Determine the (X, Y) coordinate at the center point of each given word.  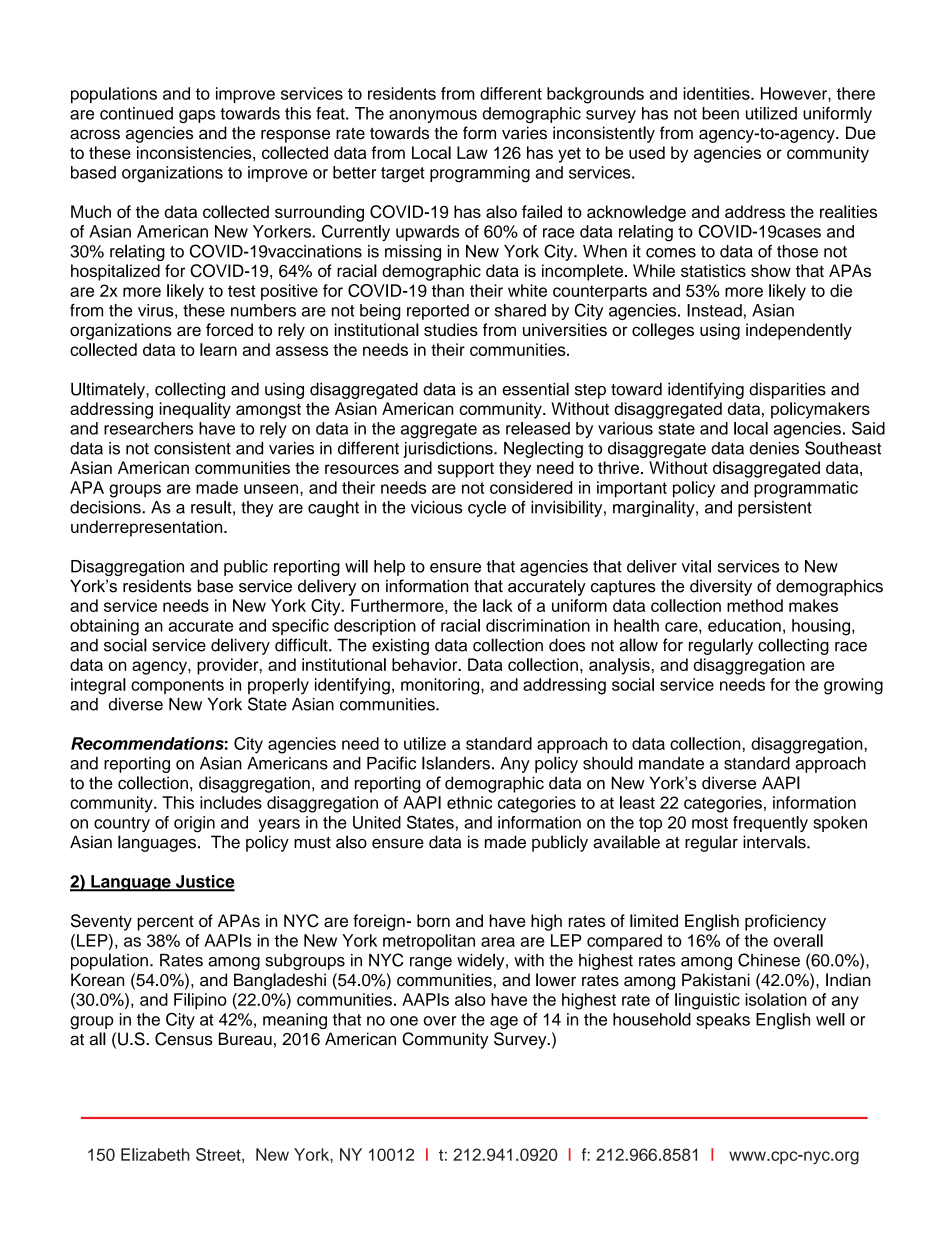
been (720, 113)
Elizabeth (155, 1154)
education (744, 625)
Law (472, 152)
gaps (197, 116)
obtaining (104, 627)
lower (556, 980)
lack (498, 605)
